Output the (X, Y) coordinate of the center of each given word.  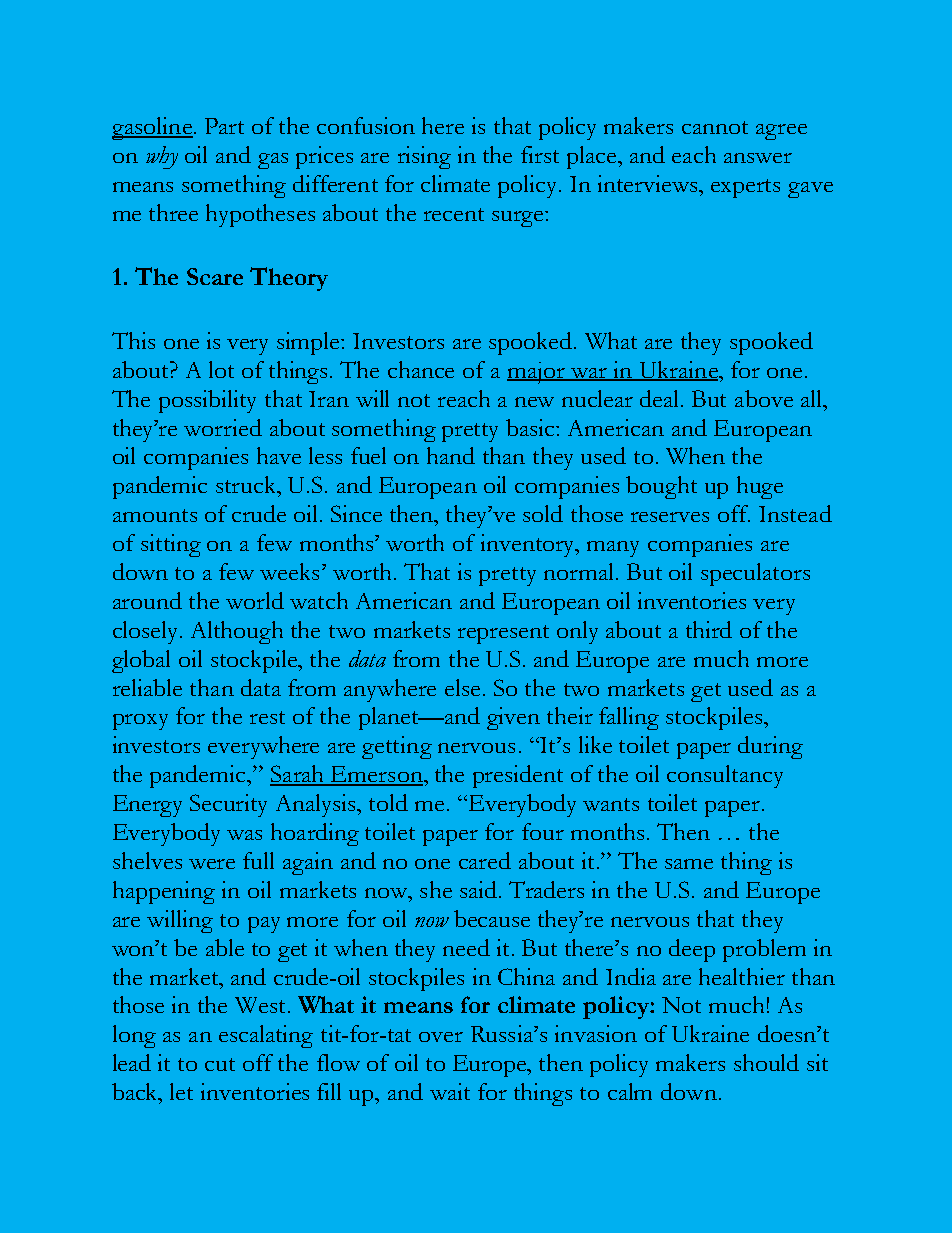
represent (503, 634)
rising (424, 157)
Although (237, 632)
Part (224, 126)
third (709, 629)
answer (758, 158)
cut (220, 1064)
